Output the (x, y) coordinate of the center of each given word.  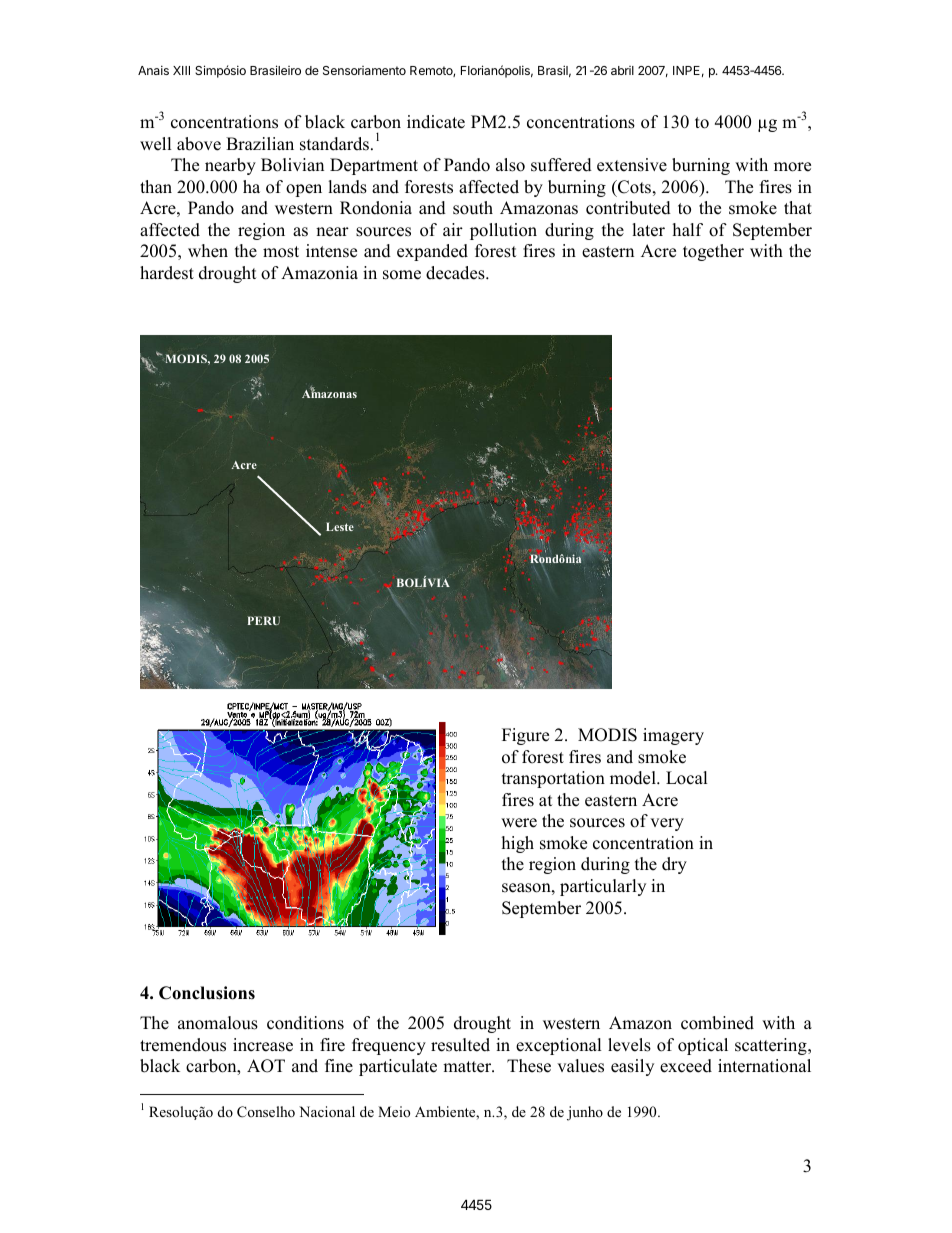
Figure (525, 736)
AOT (266, 1066)
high (518, 844)
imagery (673, 736)
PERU (263, 620)
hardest (167, 273)
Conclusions (207, 993)
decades (456, 273)
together (713, 252)
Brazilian (260, 143)
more (792, 167)
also (510, 165)
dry (674, 865)
